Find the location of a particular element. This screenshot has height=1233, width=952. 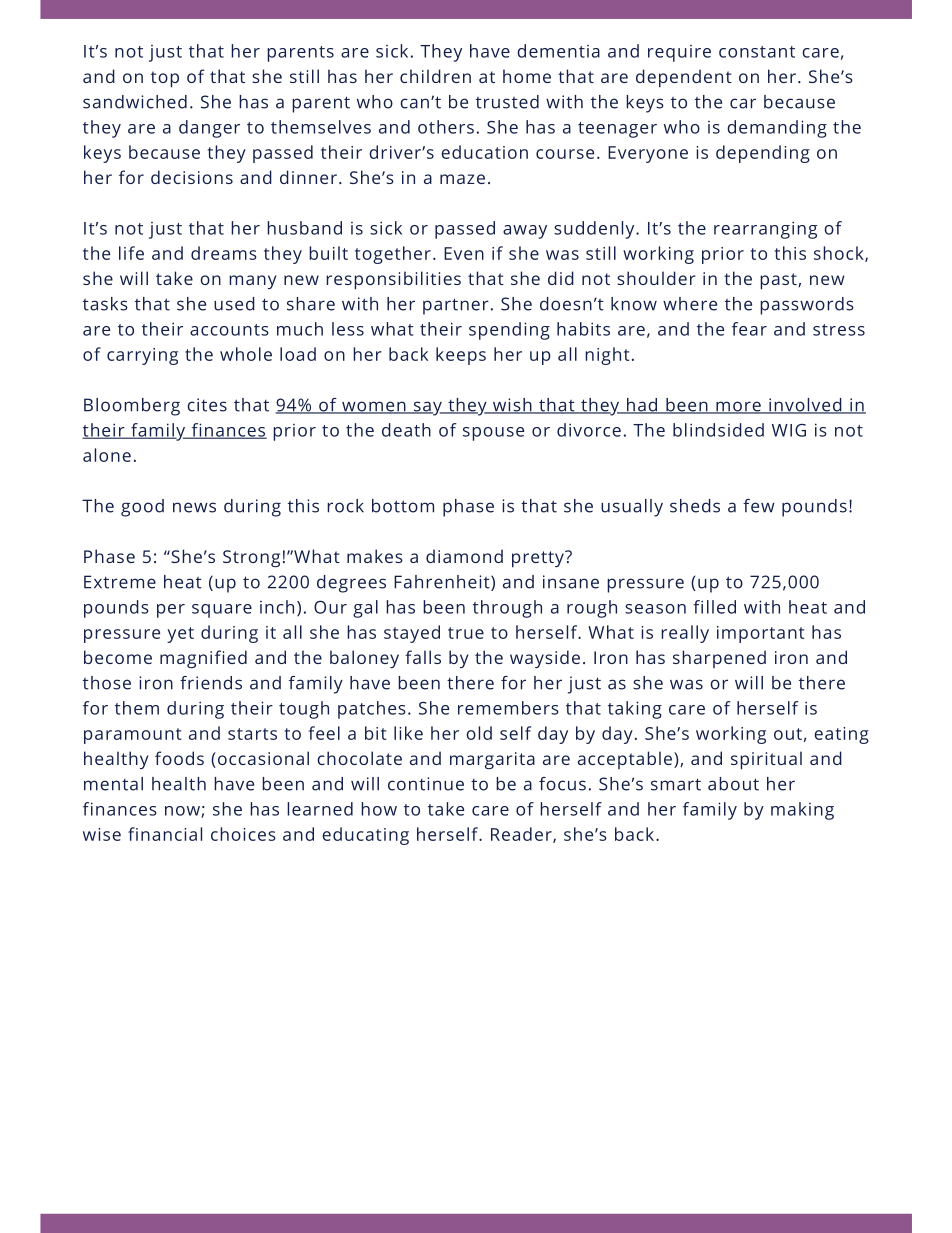

top is located at coordinates (165, 79).
